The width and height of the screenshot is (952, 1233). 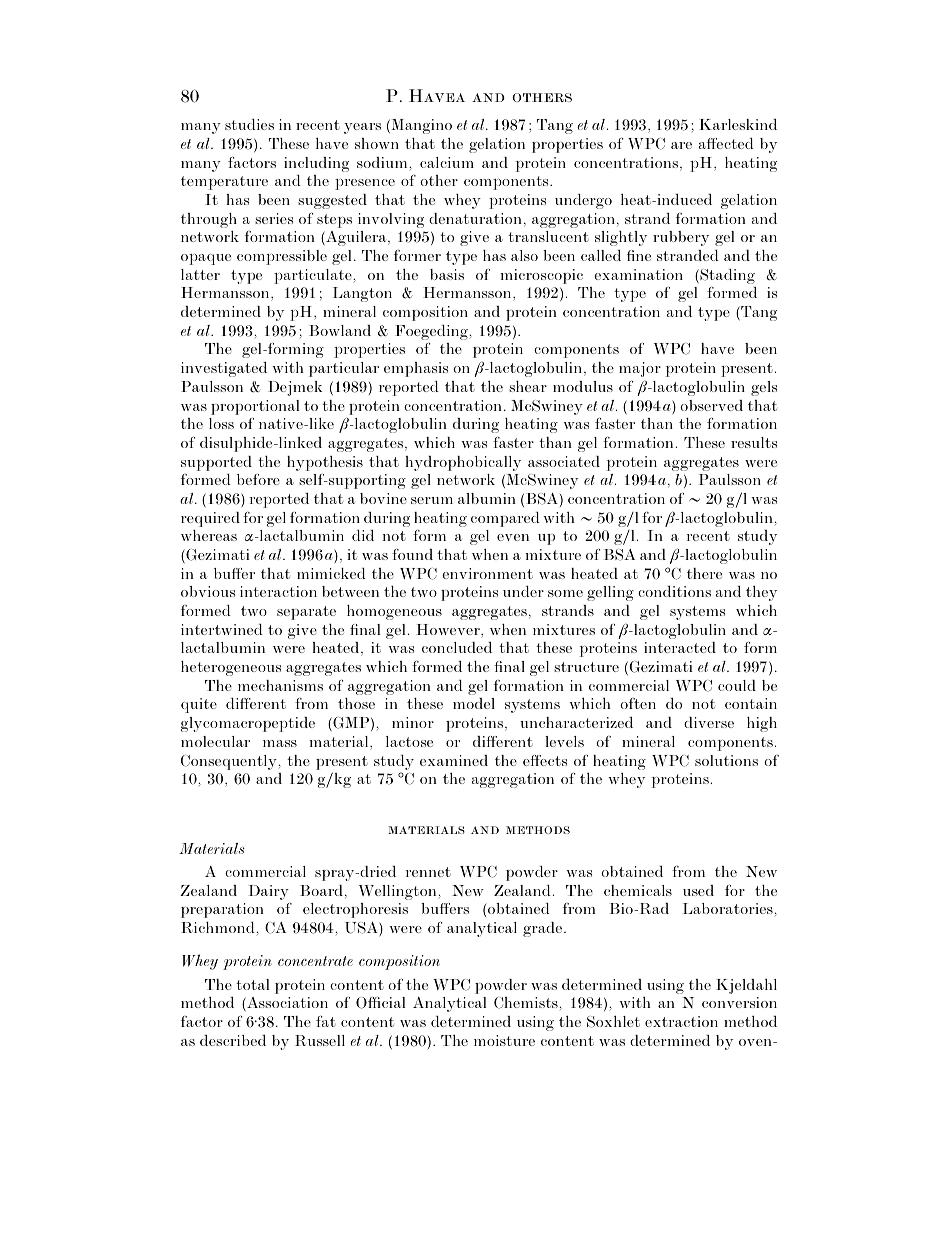 What do you see at coordinates (726, 143) in the screenshot?
I see `affected` at bounding box center [726, 143].
